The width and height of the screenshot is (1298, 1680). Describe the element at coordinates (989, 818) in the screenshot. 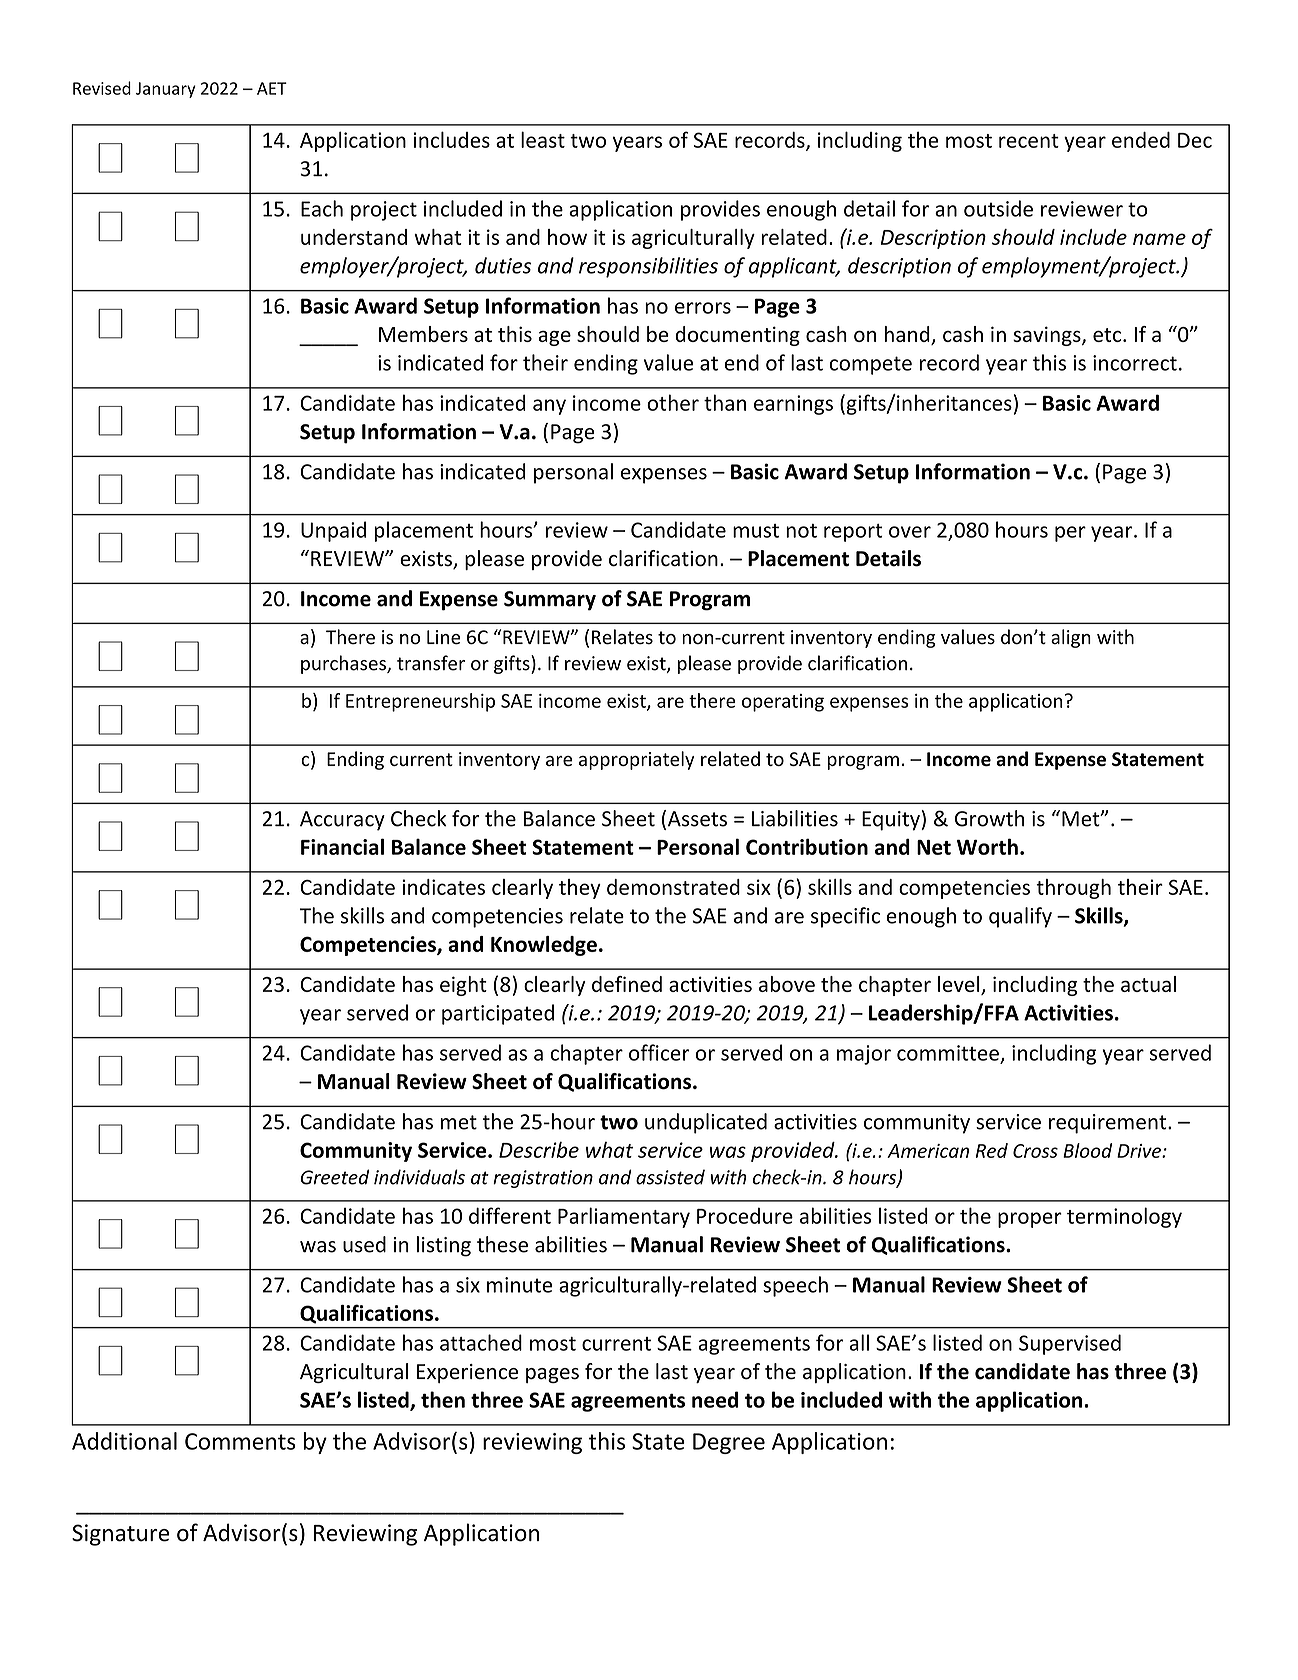

I see `Growth` at that location.
